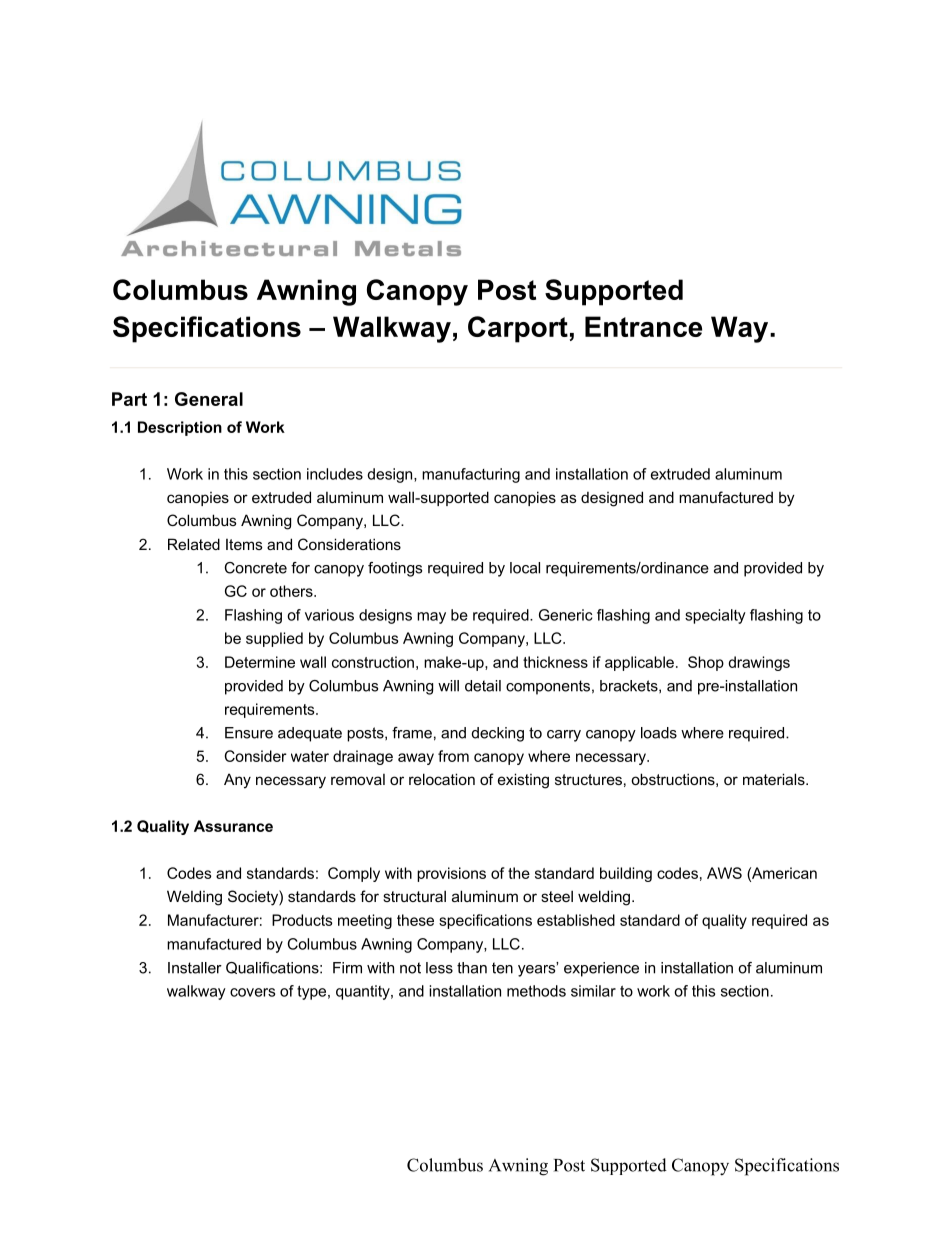 The height and width of the screenshot is (1233, 952). What do you see at coordinates (195, 968) in the screenshot?
I see `Installer` at bounding box center [195, 968].
